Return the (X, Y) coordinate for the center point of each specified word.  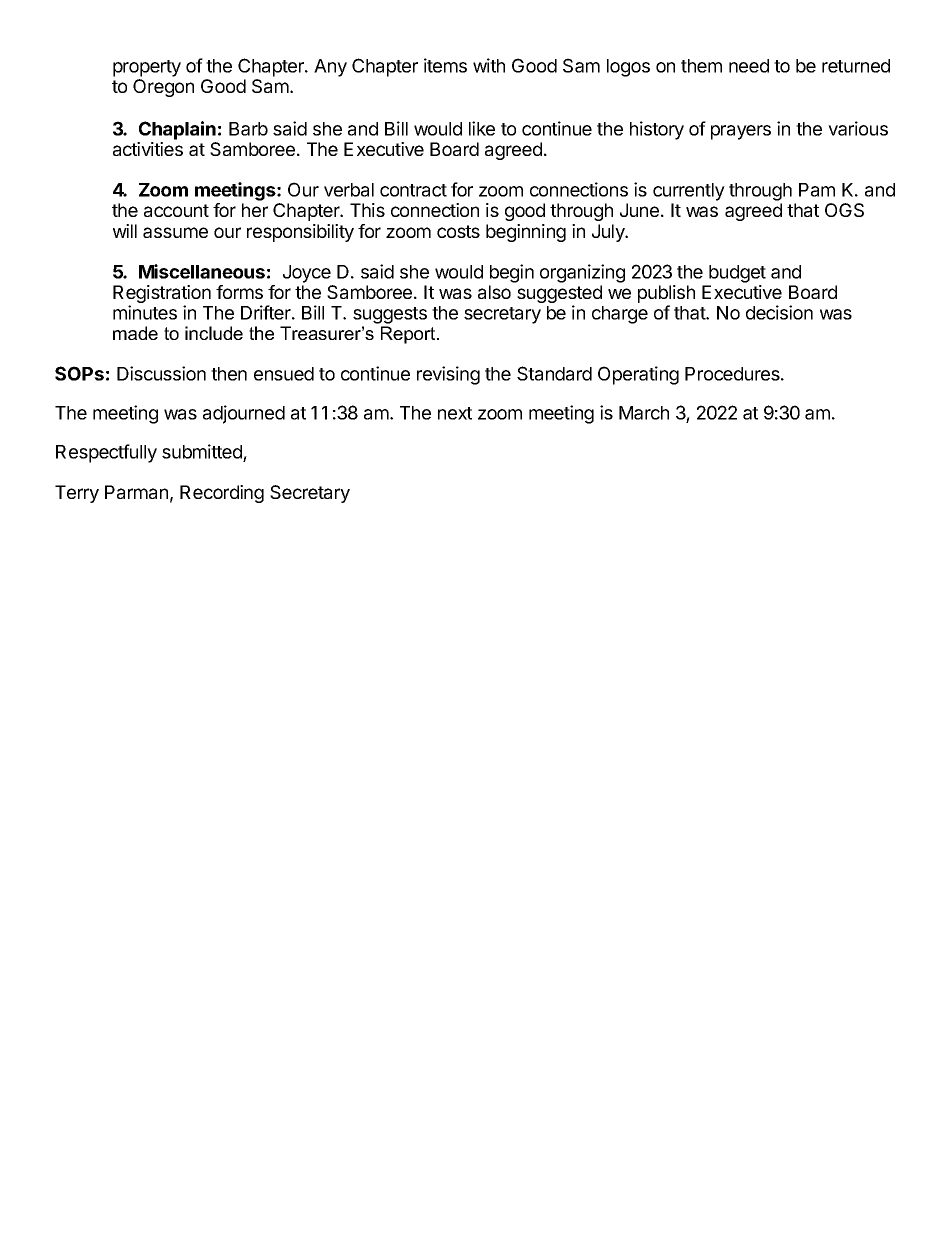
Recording (222, 494)
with (489, 65)
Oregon (163, 88)
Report (409, 335)
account (176, 210)
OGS (844, 210)
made (135, 333)
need (749, 66)
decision (779, 312)
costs (458, 231)
